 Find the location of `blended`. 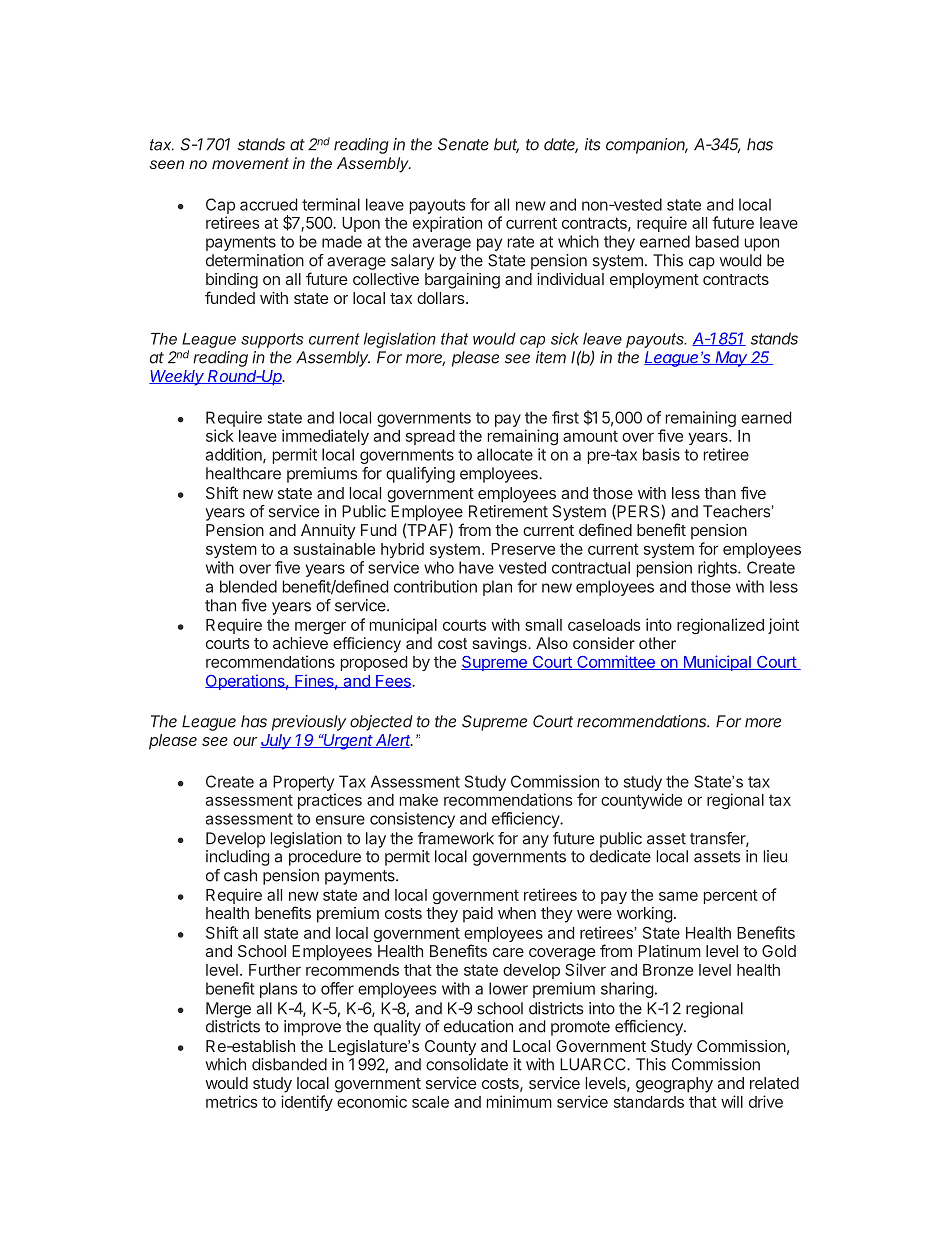

blended is located at coordinates (248, 586).
